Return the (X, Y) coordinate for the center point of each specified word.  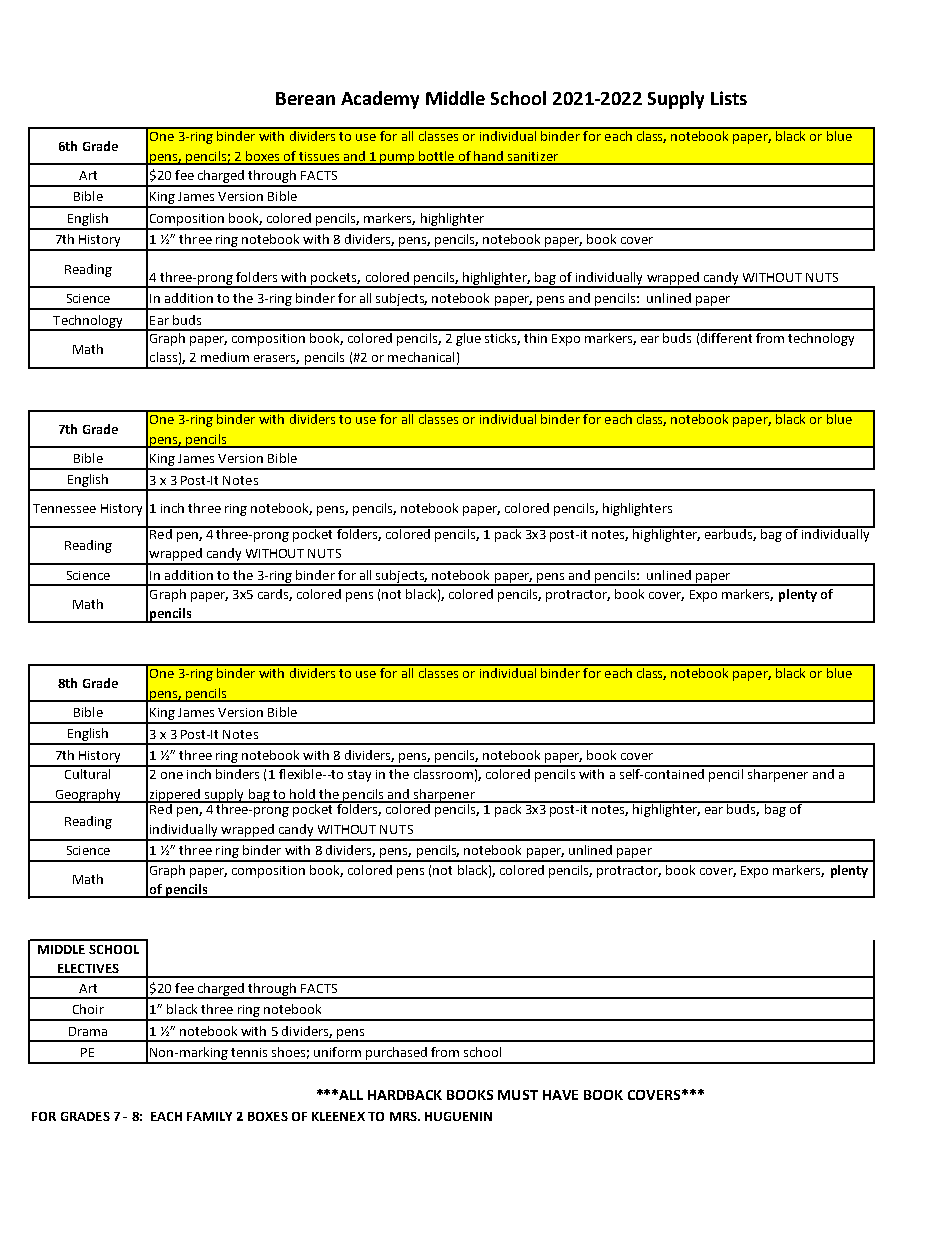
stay (359, 776)
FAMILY (209, 1116)
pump (398, 159)
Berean (305, 98)
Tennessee (64, 508)
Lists (729, 98)
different (727, 336)
